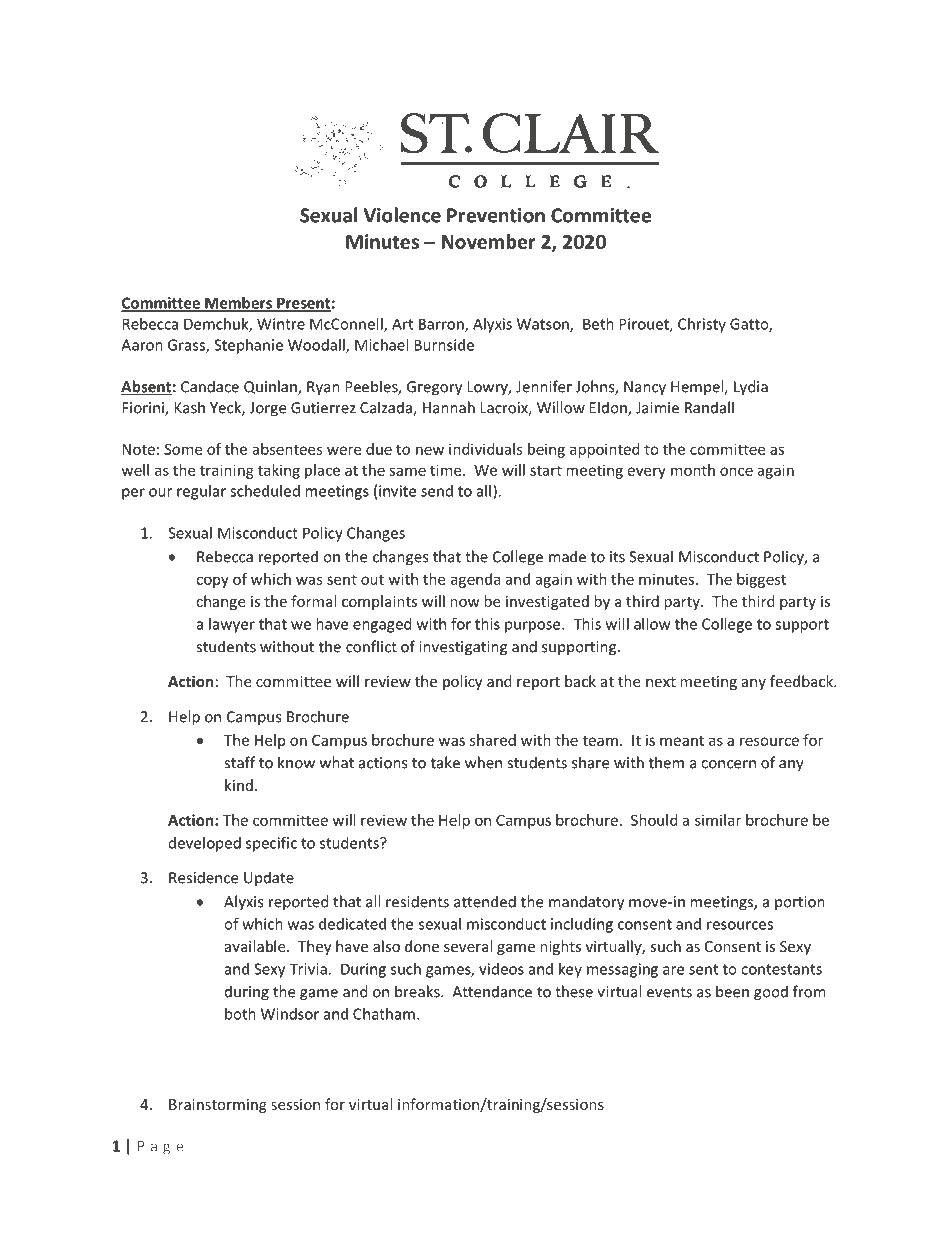 The image size is (952, 1233). What do you see at coordinates (232, 625) in the screenshot?
I see `lawyer` at bounding box center [232, 625].
